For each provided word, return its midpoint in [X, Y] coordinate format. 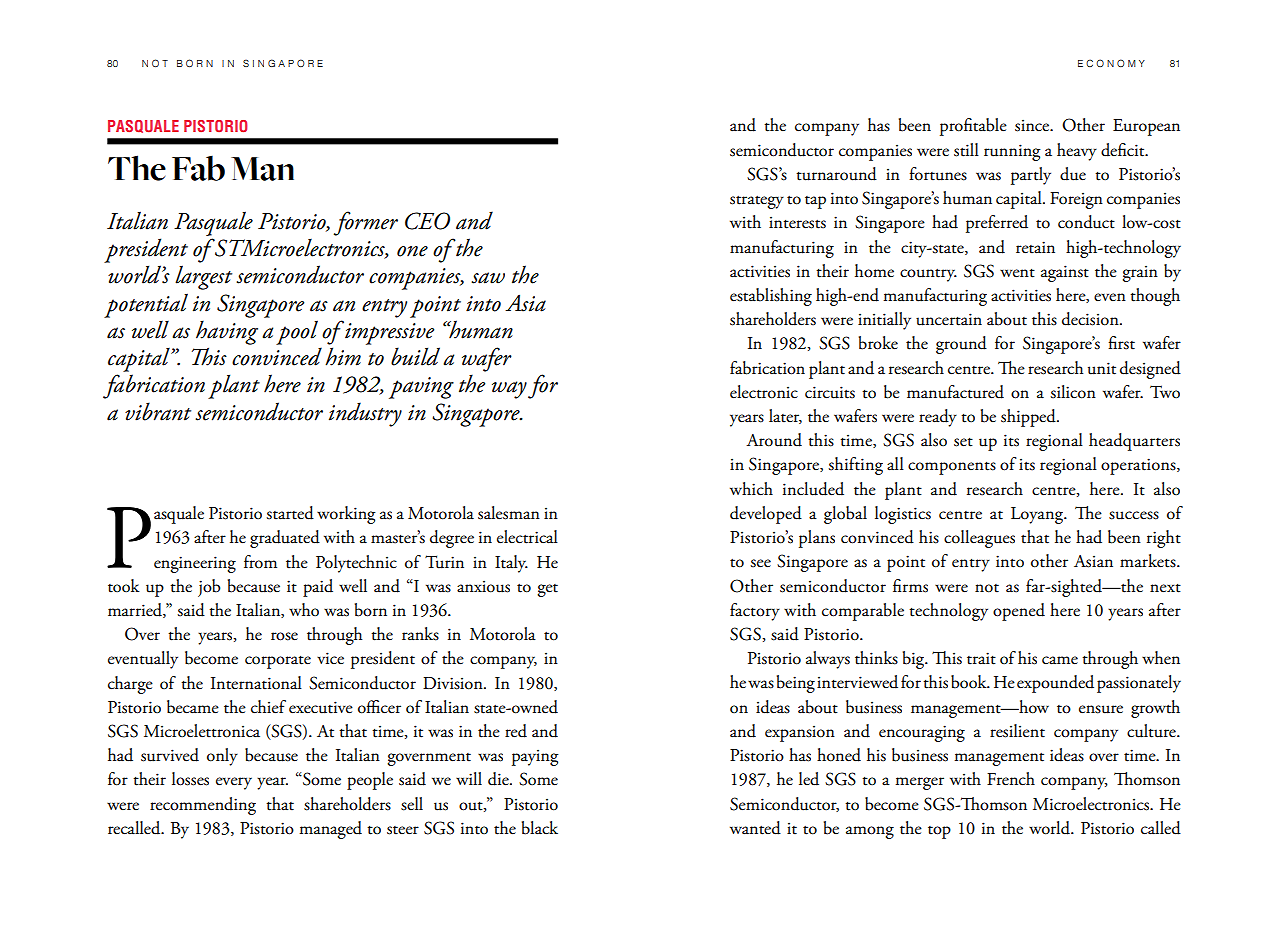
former [366, 223]
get [547, 590]
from [260, 562]
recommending [203, 806]
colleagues [979, 539]
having [227, 332]
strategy [757, 202]
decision [1091, 319]
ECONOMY [1111, 63]
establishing [771, 297]
